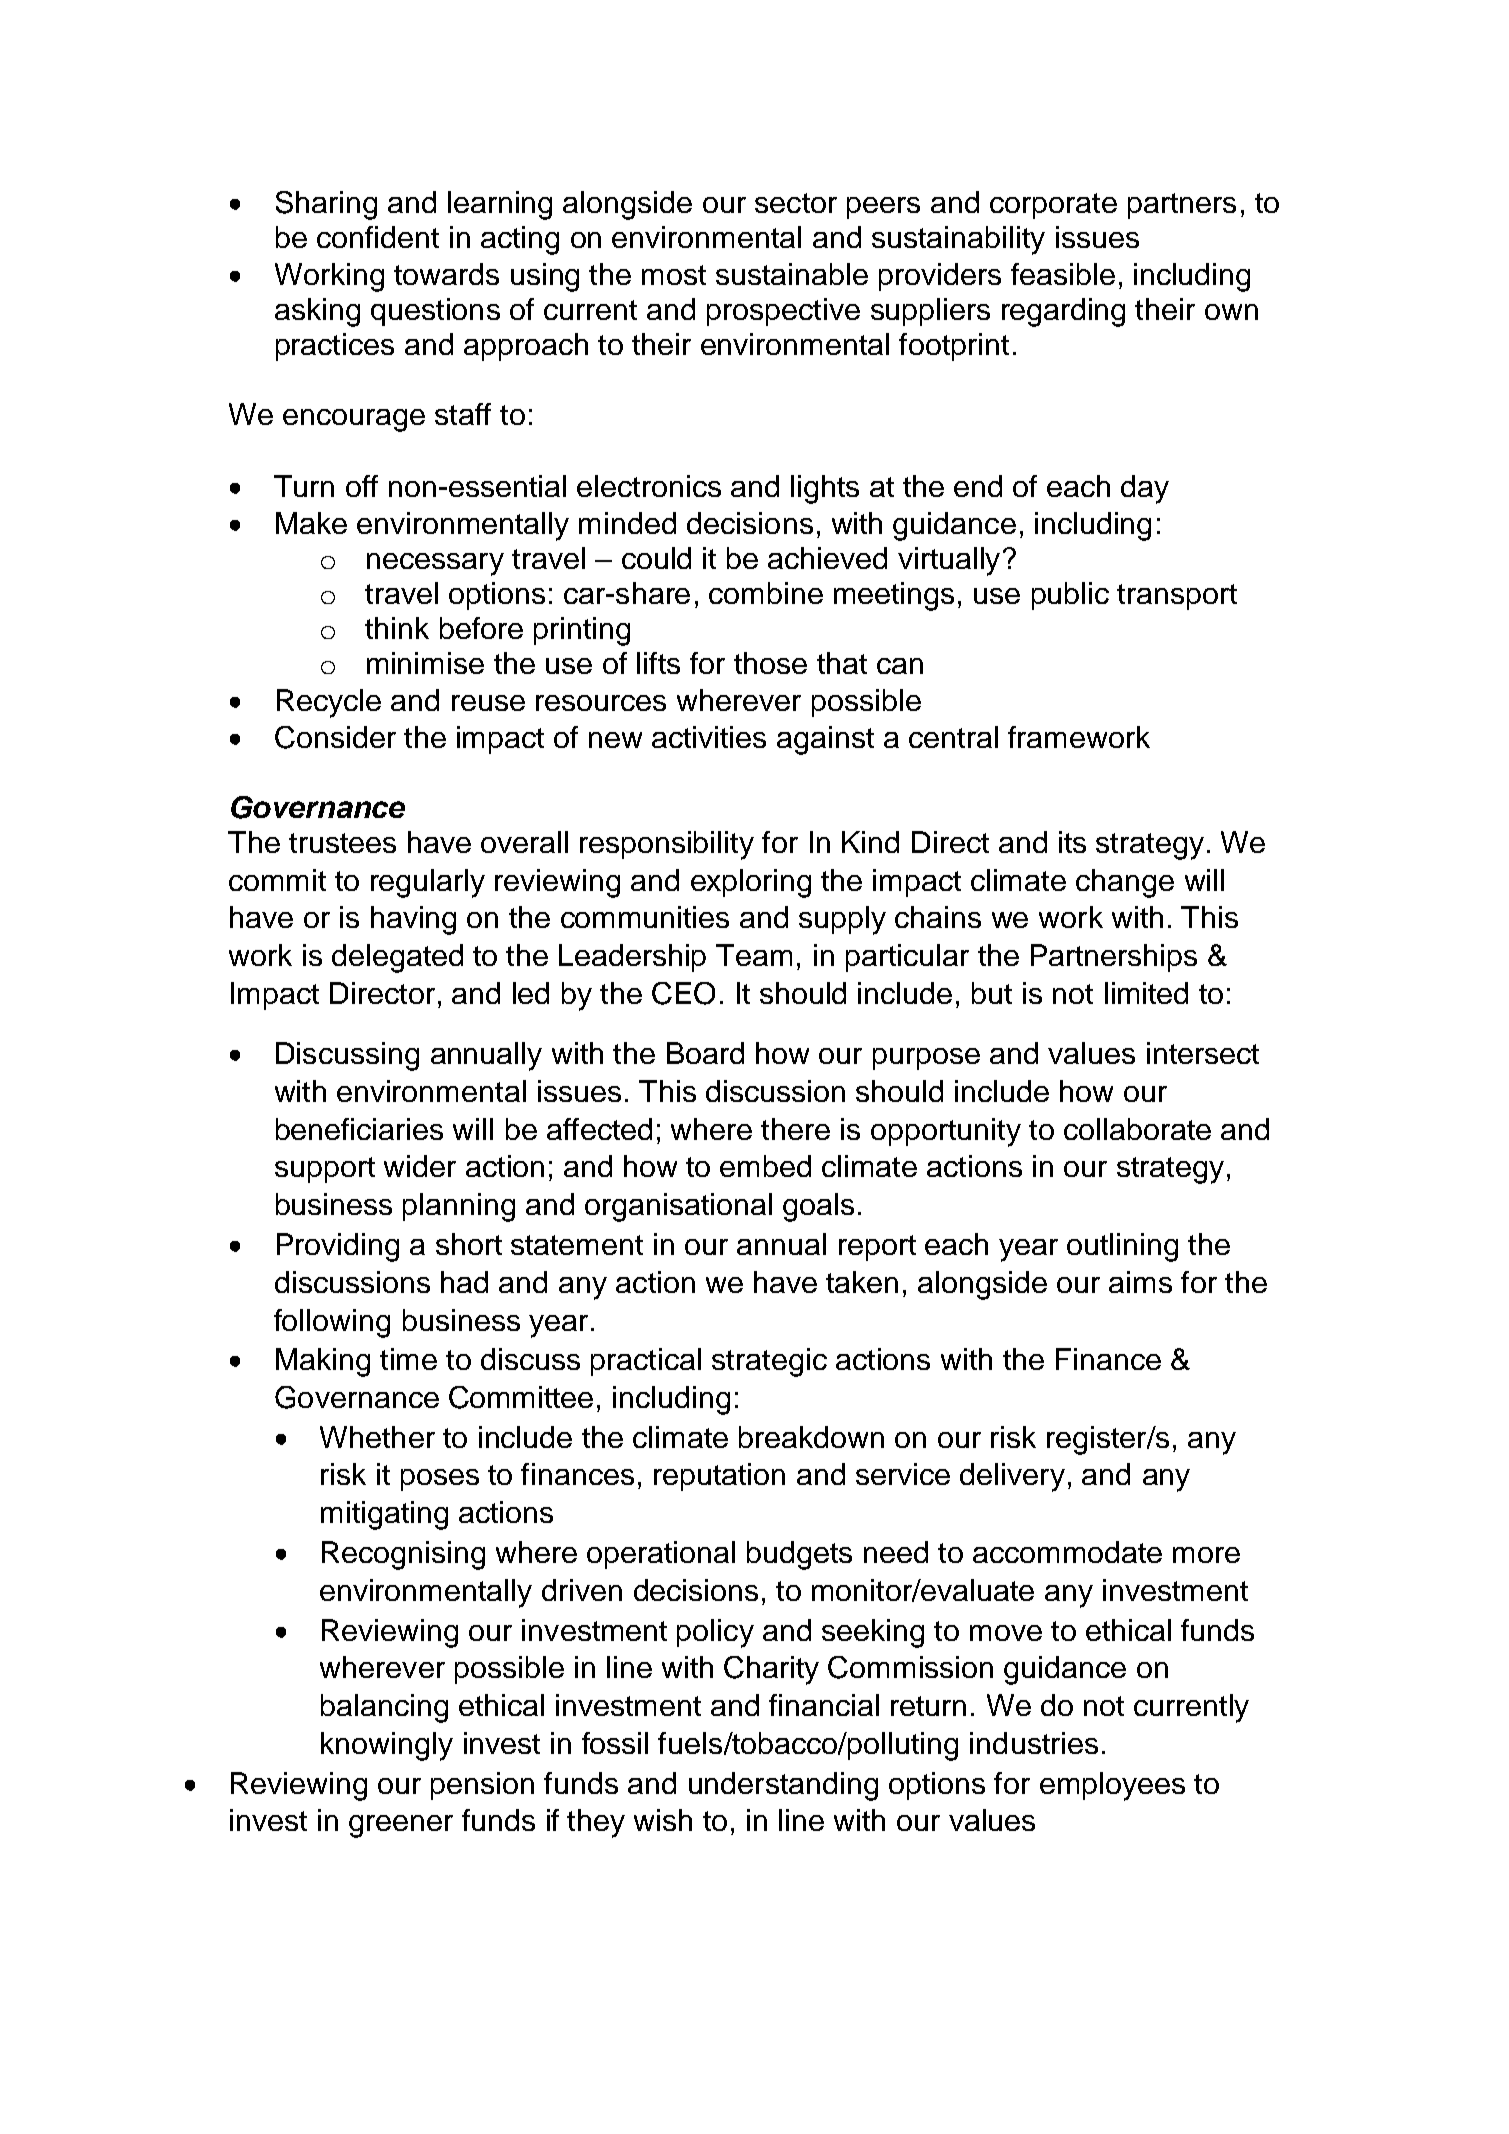  Describe the element at coordinates (792, 274) in the document. I see `sustainable` at that location.
